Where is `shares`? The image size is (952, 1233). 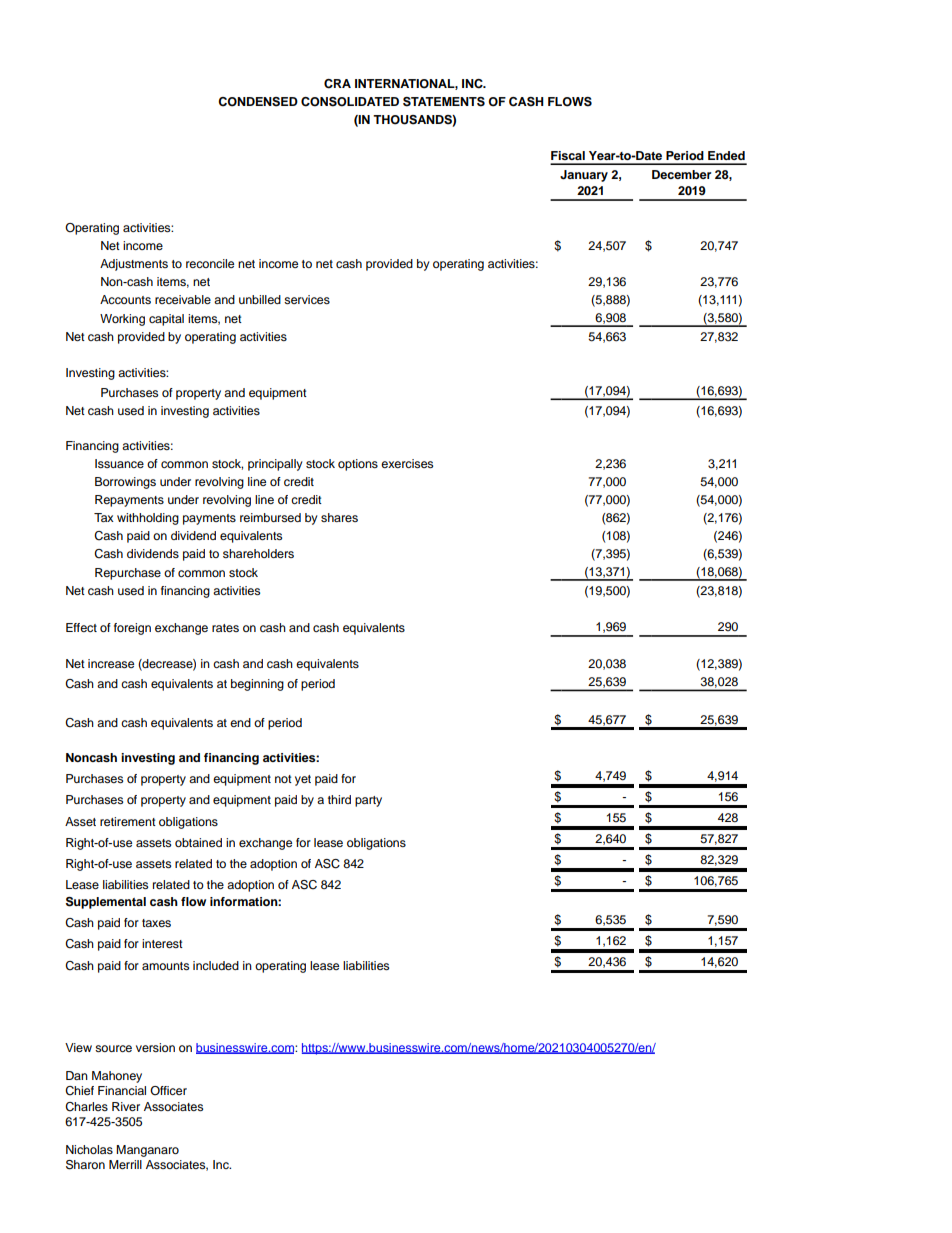
shares is located at coordinates (339, 517).
